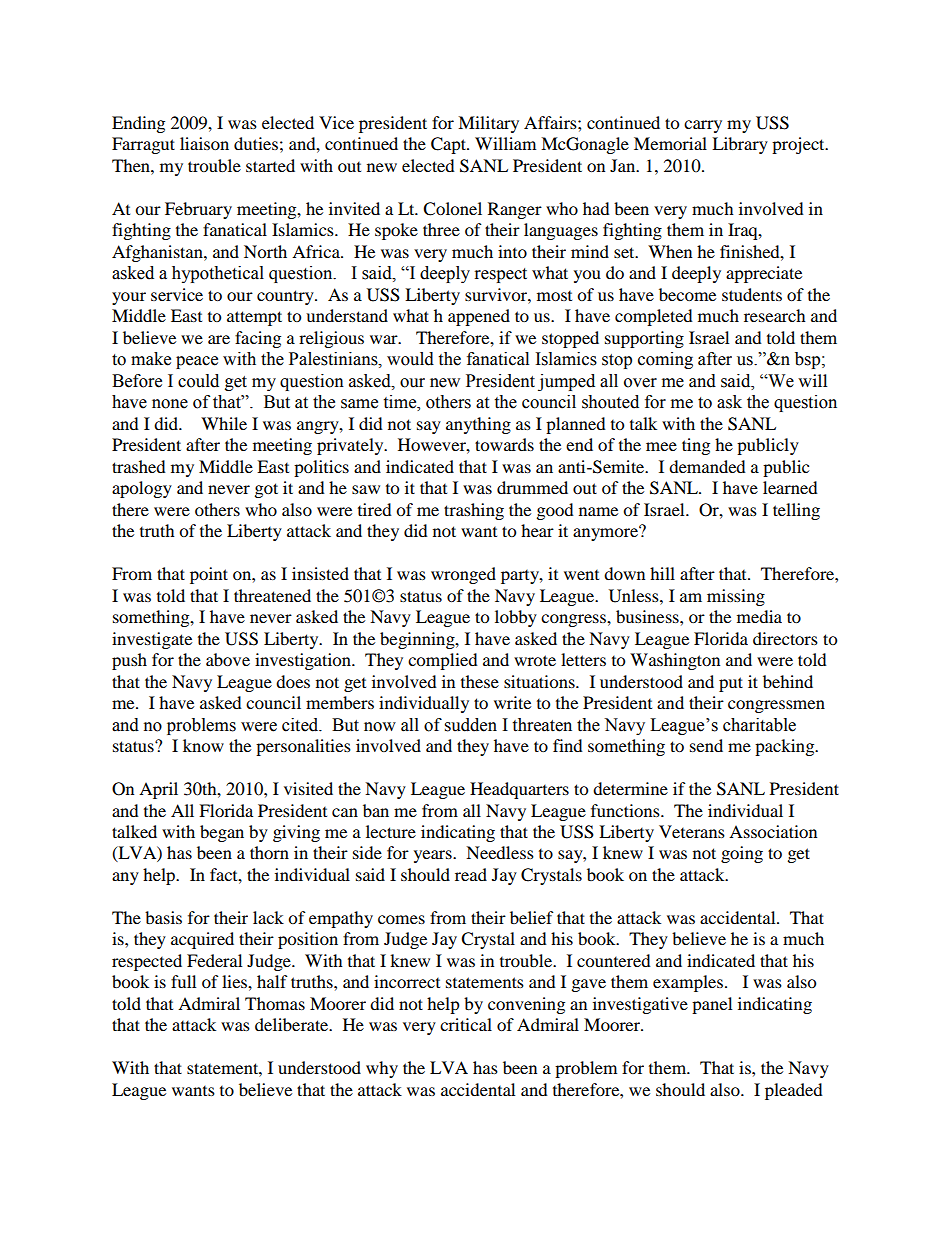  What do you see at coordinates (209, 575) in the image?
I see `point` at bounding box center [209, 575].
